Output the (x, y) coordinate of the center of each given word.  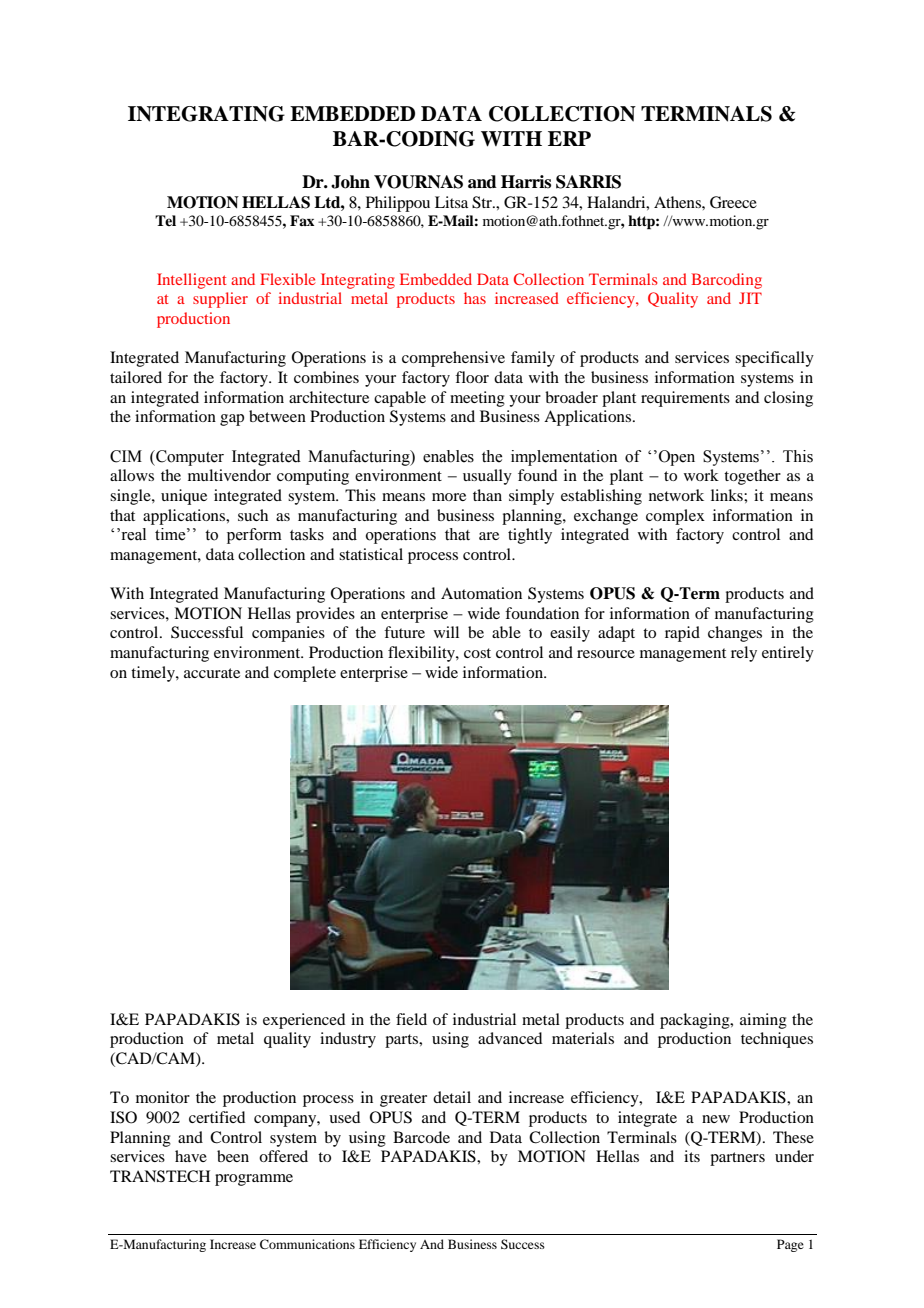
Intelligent (192, 281)
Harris (526, 182)
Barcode (421, 1137)
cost (477, 653)
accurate (212, 673)
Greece (733, 202)
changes (735, 634)
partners (737, 1159)
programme (254, 1180)
